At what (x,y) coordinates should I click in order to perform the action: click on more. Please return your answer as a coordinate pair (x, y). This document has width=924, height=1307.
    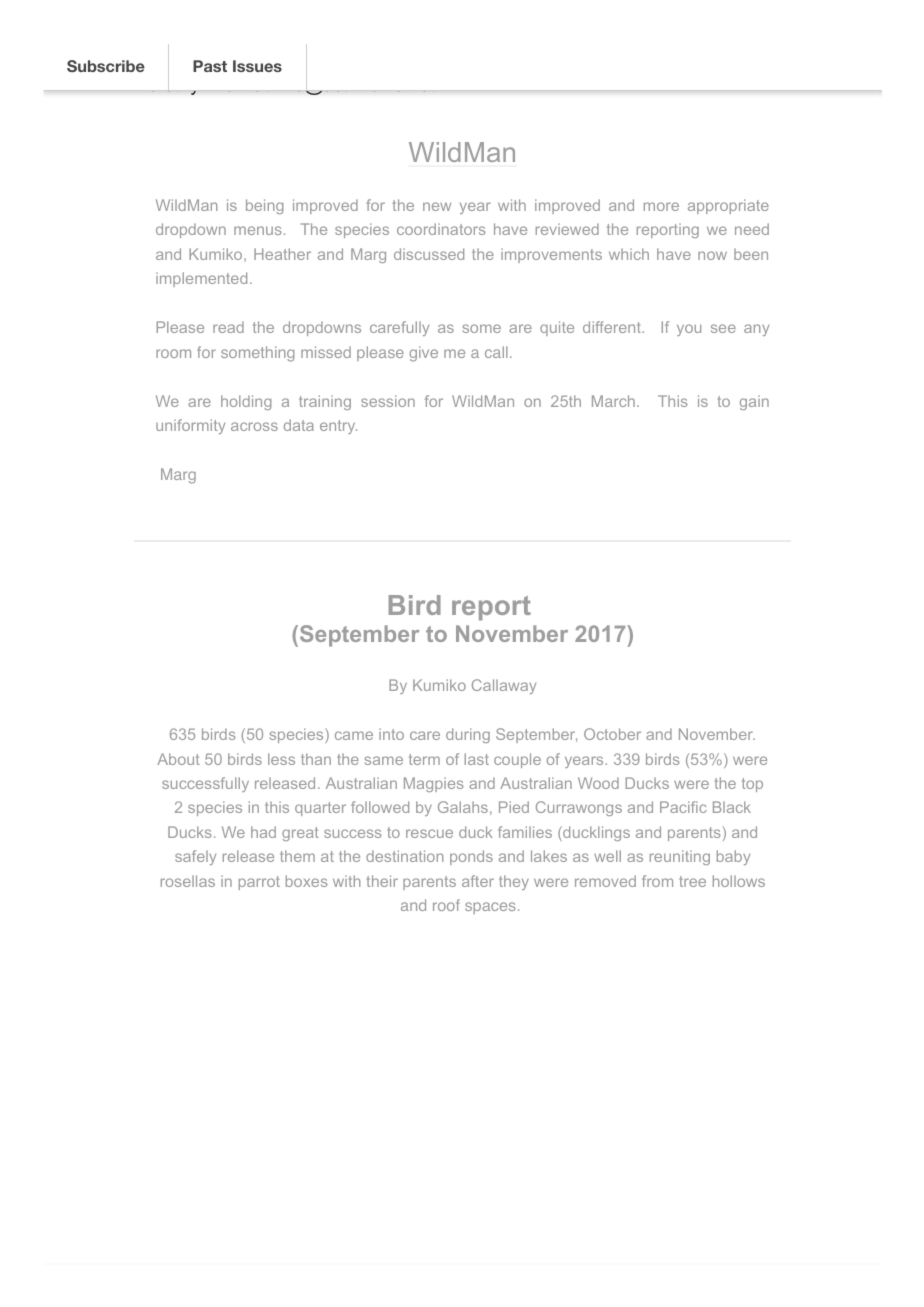
    Looking at the image, I should click on (661, 206).
